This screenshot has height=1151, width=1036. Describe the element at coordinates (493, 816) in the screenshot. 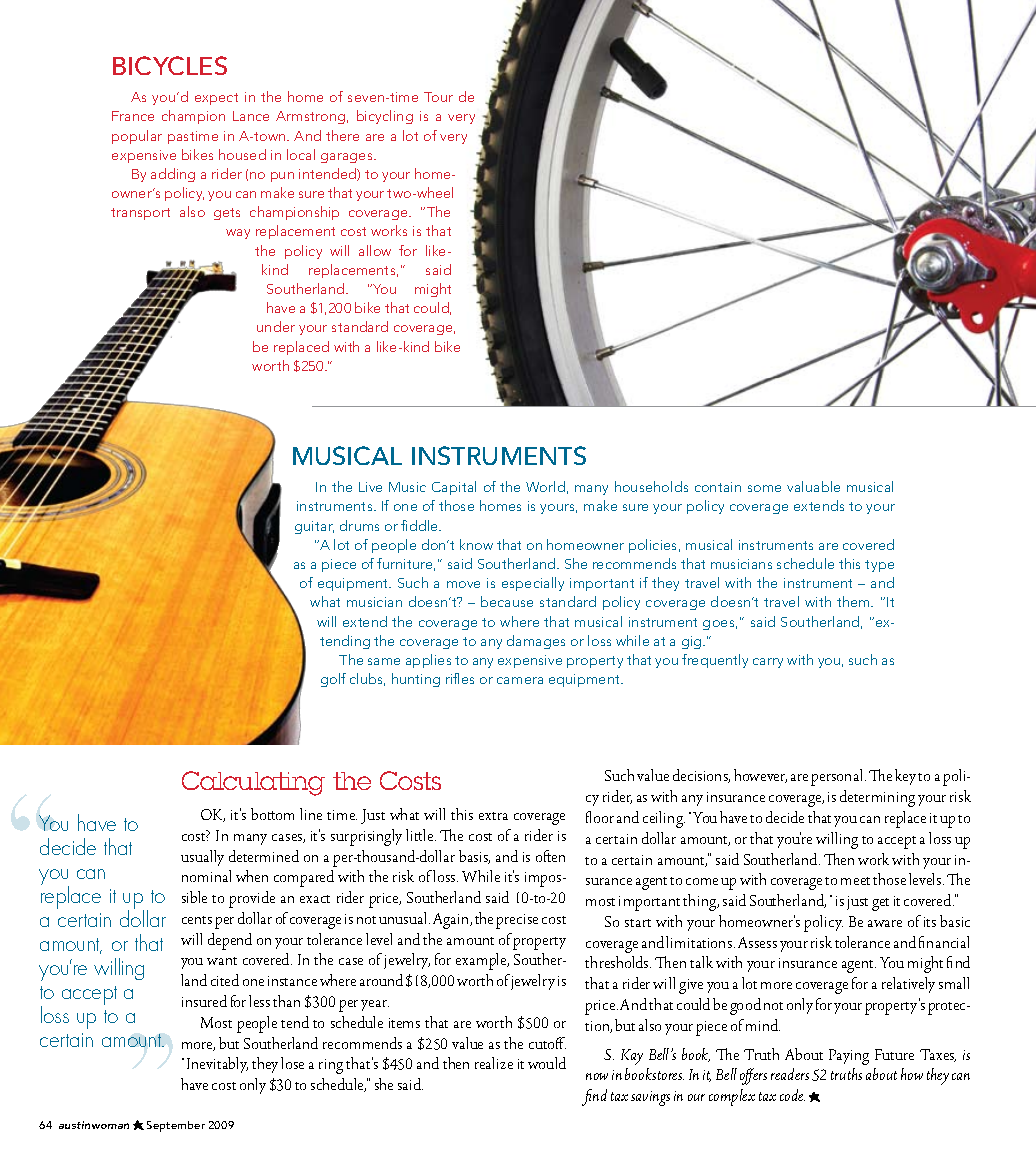

I see `extra` at that location.
